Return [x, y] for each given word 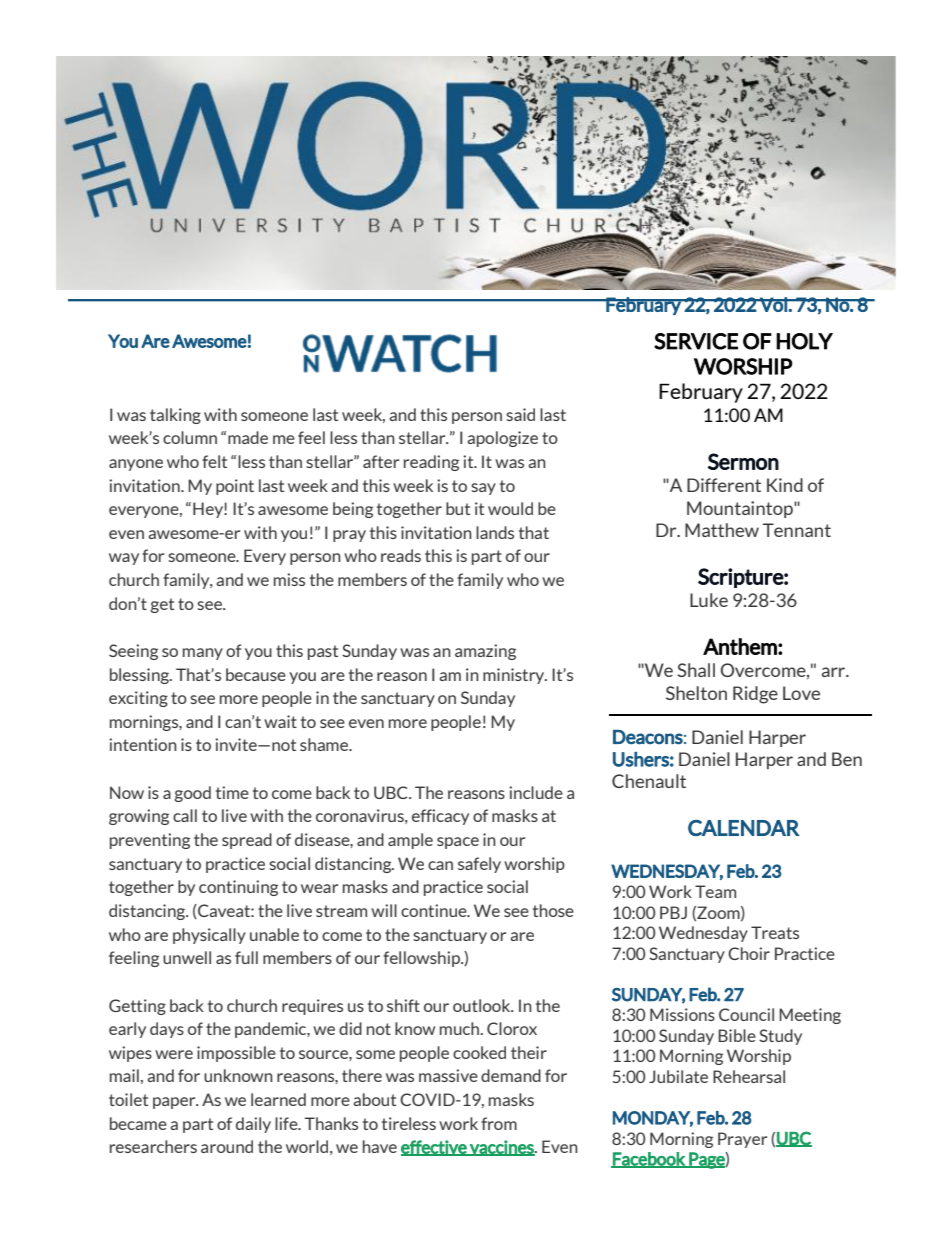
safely [479, 865]
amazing [485, 652]
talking [175, 416]
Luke [709, 600]
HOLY [804, 341]
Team [715, 891]
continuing [238, 888]
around [227, 1146]
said [520, 414]
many [203, 654]
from [499, 1123]
